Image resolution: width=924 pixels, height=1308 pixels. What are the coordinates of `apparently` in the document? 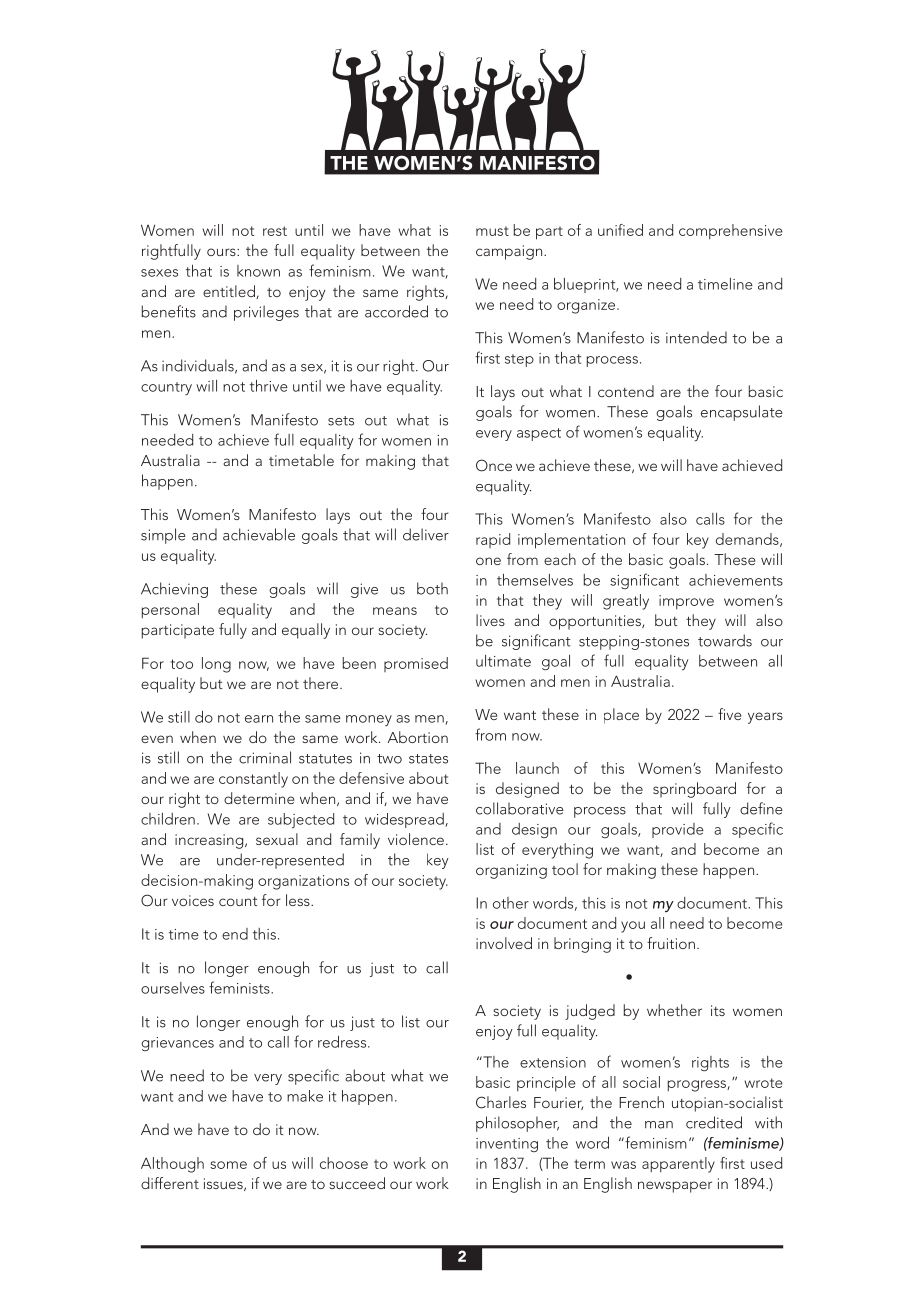 It's located at (678, 1165).
